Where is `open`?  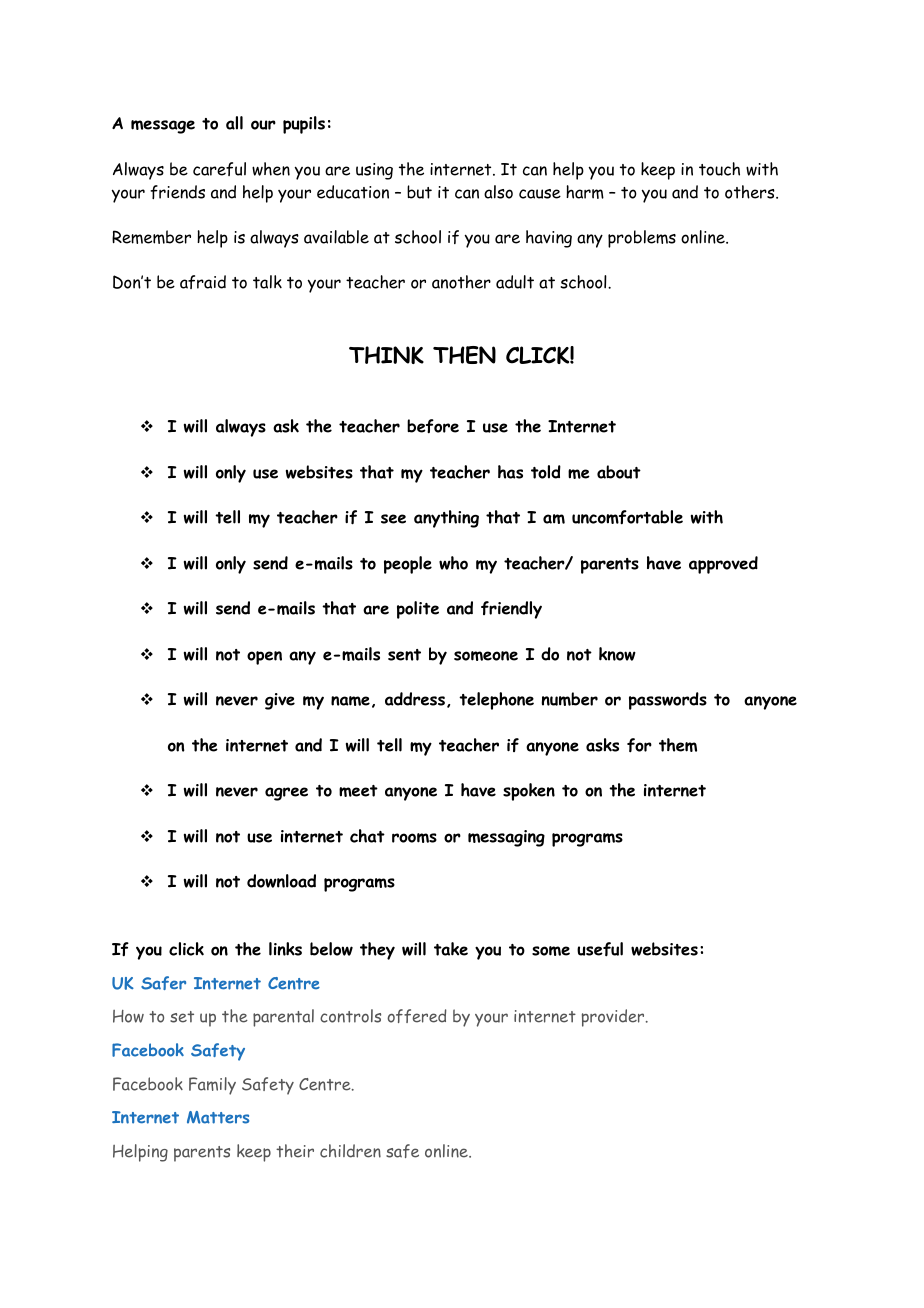
open is located at coordinates (264, 658).
